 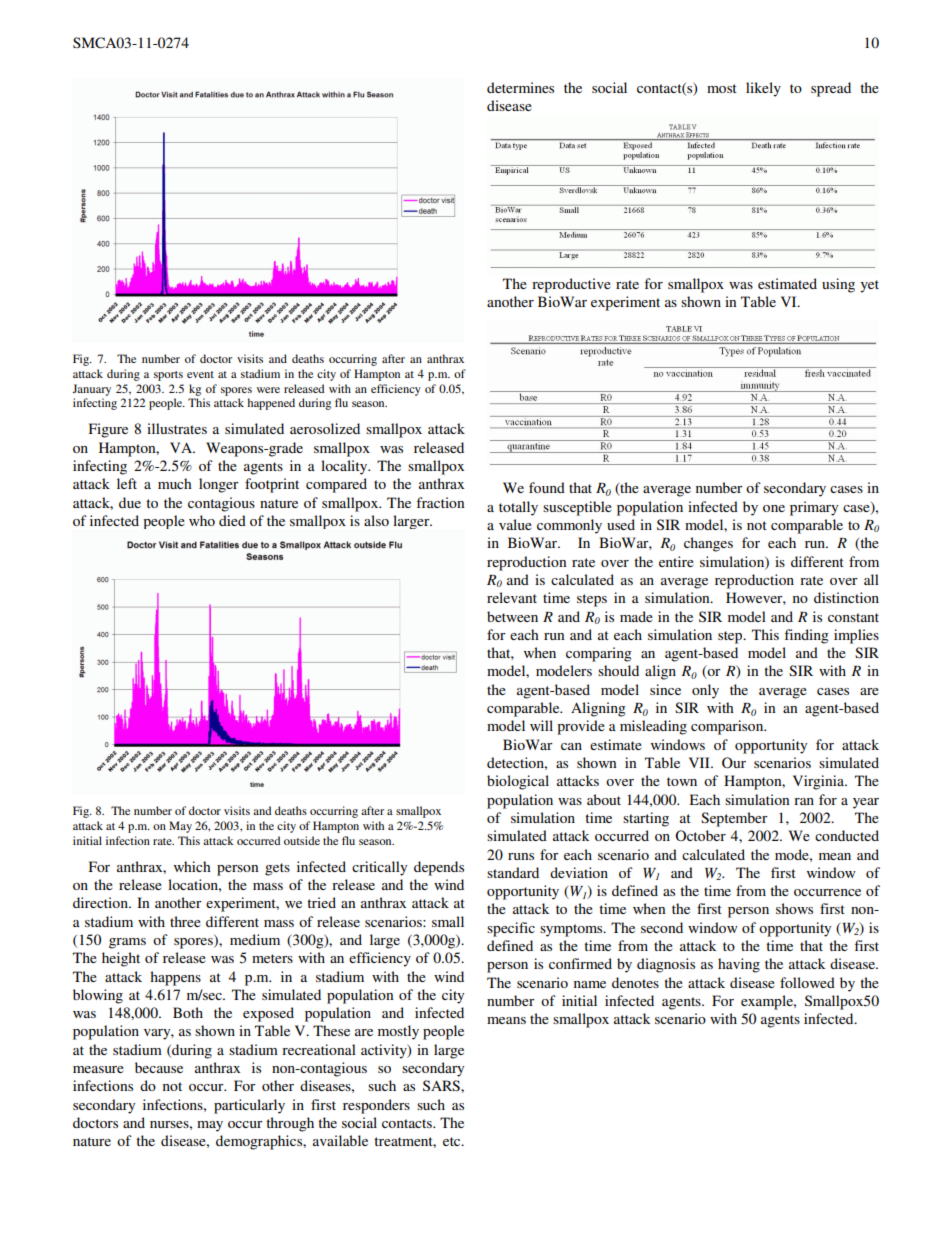 What do you see at coordinates (249, 1106) in the page?
I see `particularly` at bounding box center [249, 1106].
